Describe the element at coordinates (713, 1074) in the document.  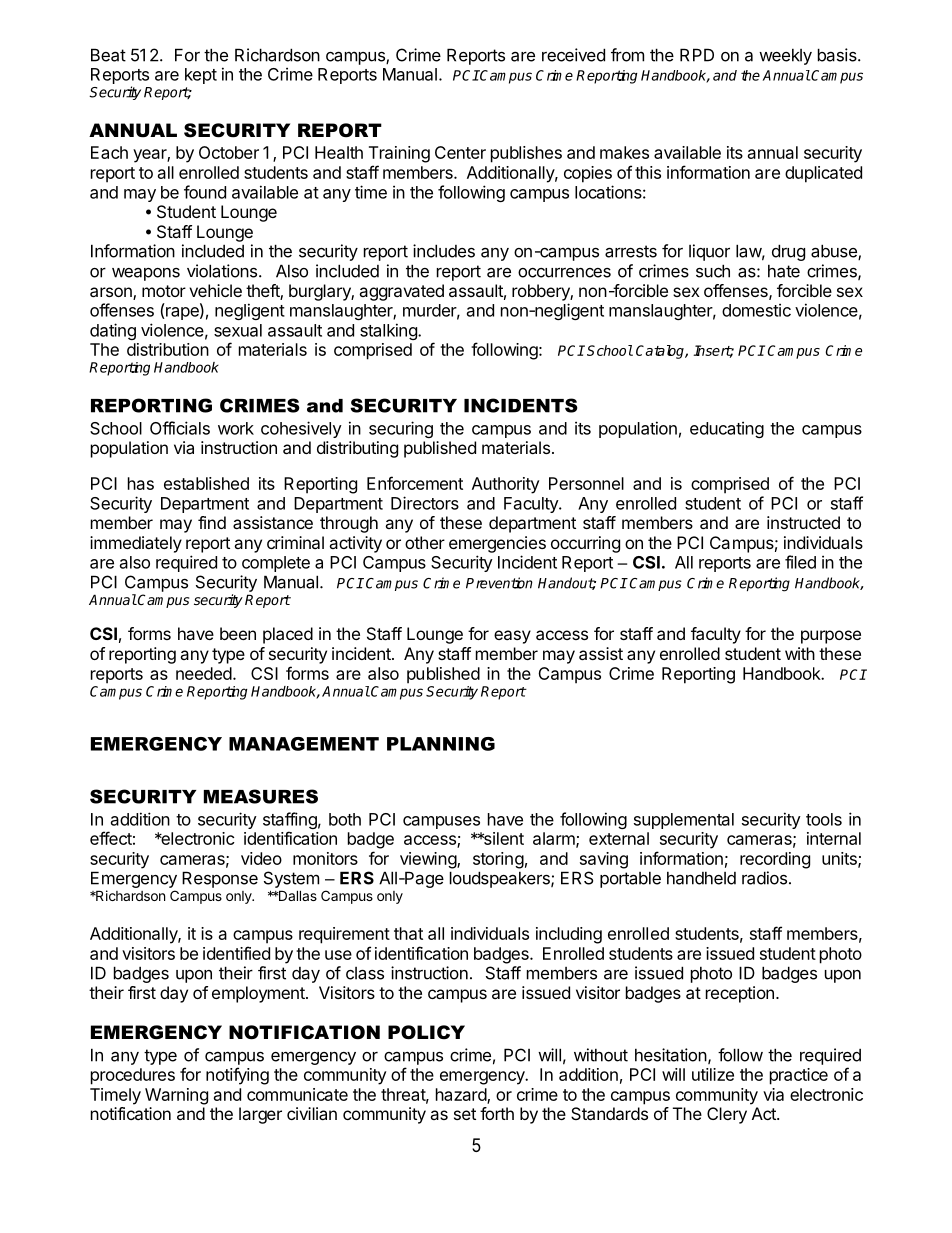
I see `utilize` at that location.
